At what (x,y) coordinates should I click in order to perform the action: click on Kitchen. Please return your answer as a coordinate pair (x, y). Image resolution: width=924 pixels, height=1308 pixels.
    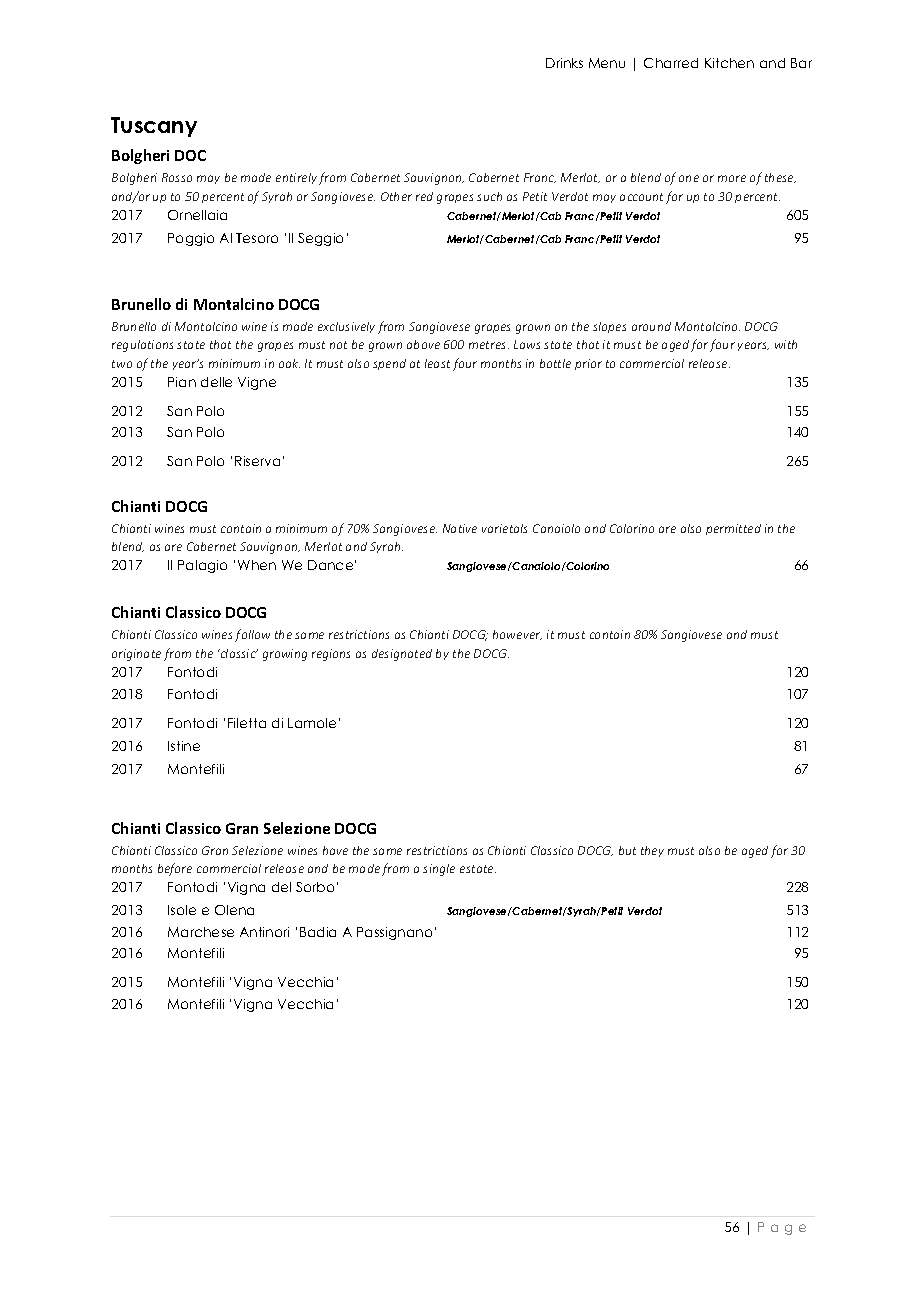
    Looking at the image, I should click on (729, 63).
